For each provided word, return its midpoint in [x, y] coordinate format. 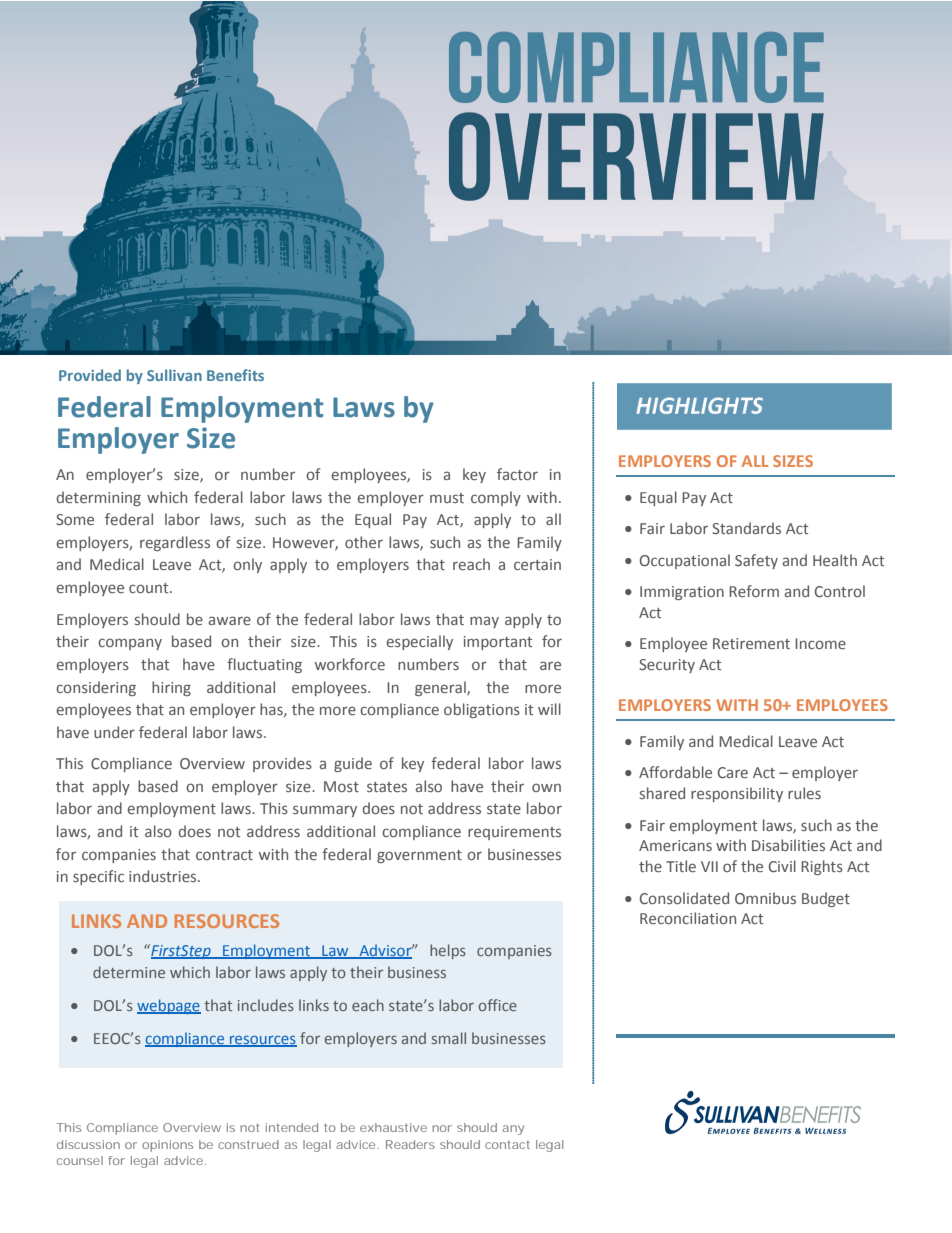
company [130, 644]
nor [442, 1128]
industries [164, 876]
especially [420, 642]
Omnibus [765, 898]
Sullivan [174, 375]
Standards [746, 528]
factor [517, 474]
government [419, 856]
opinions [167, 1146]
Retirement [751, 643]
